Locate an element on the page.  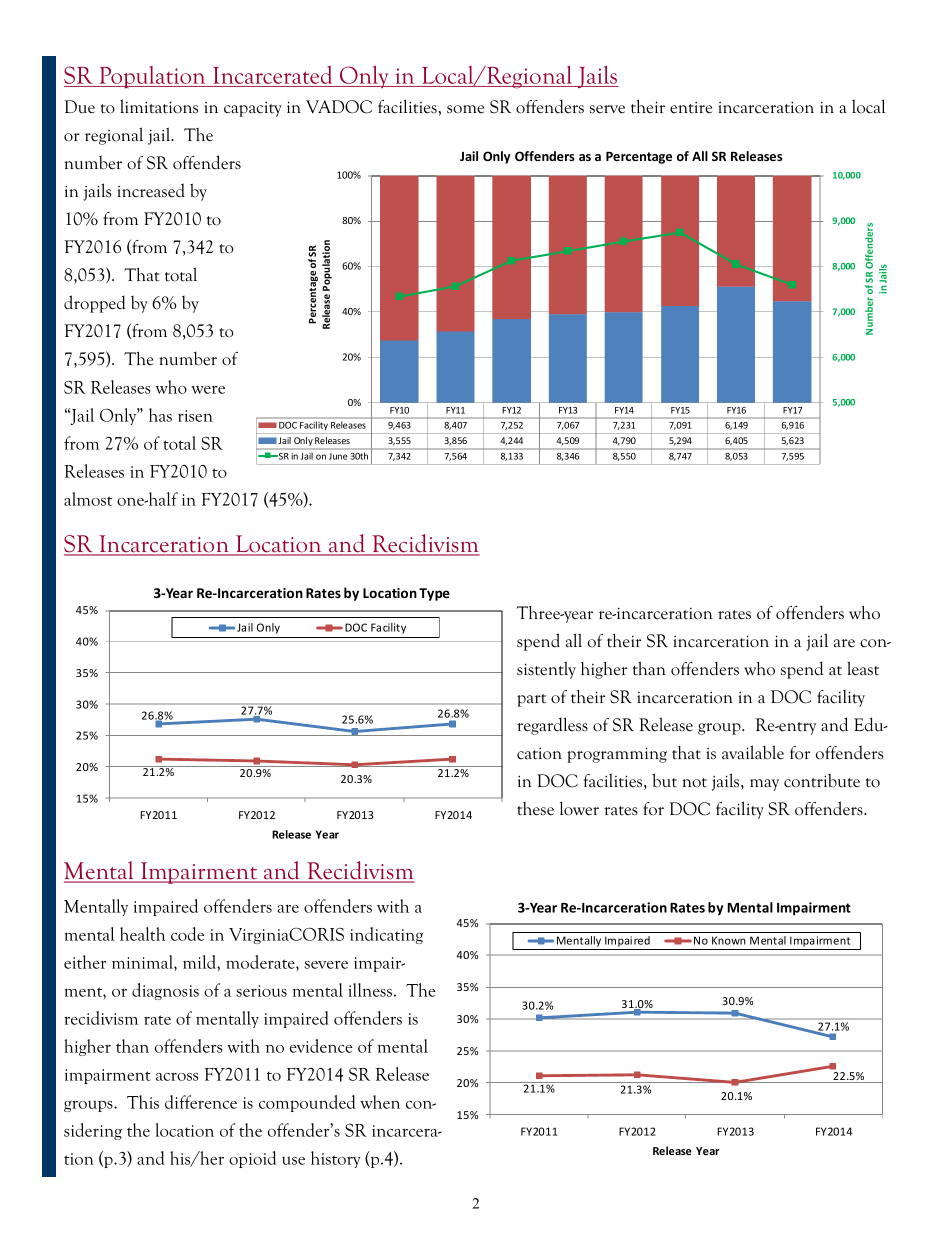
least is located at coordinates (863, 668).
